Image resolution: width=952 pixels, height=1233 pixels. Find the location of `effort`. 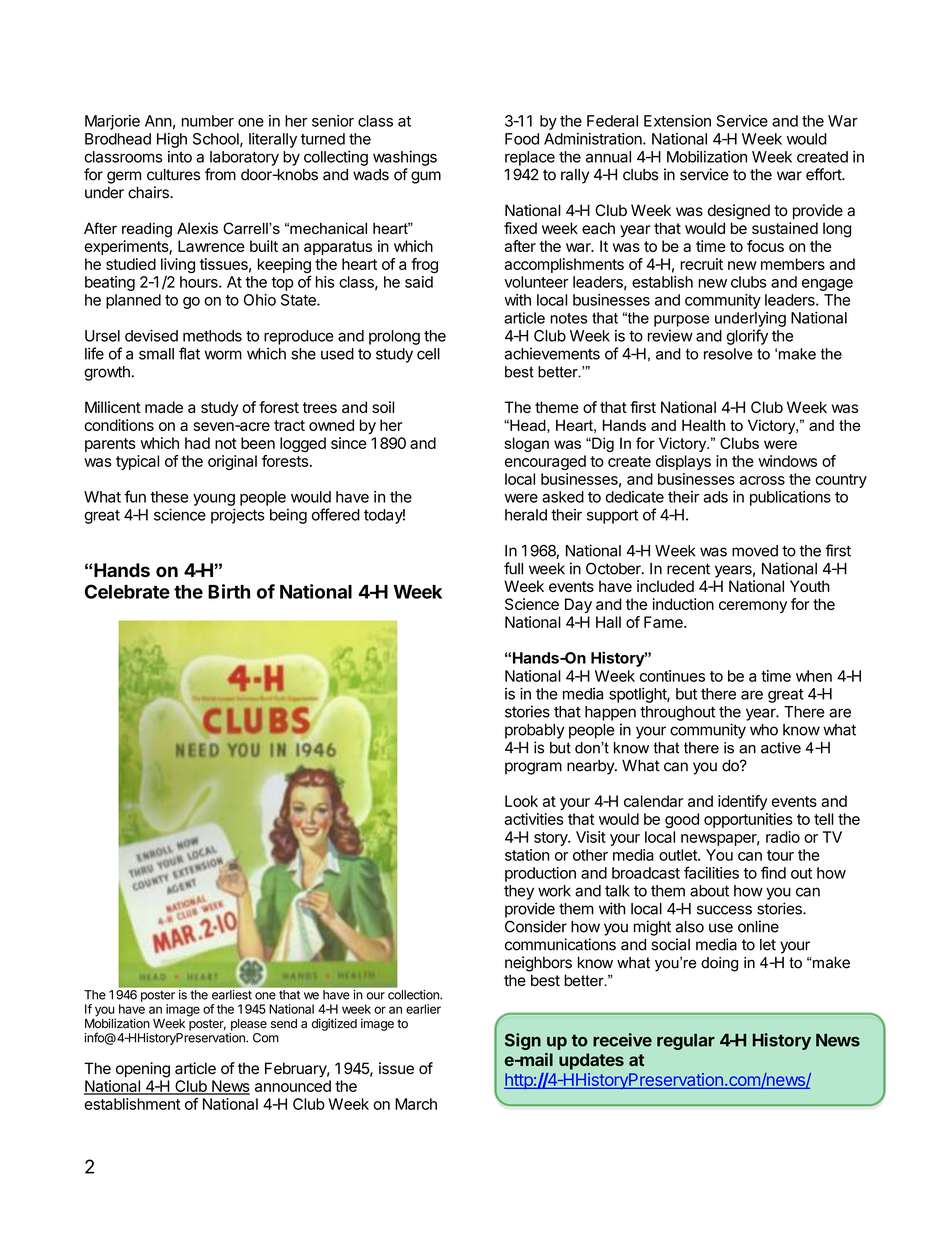

effort is located at coordinates (824, 174).
